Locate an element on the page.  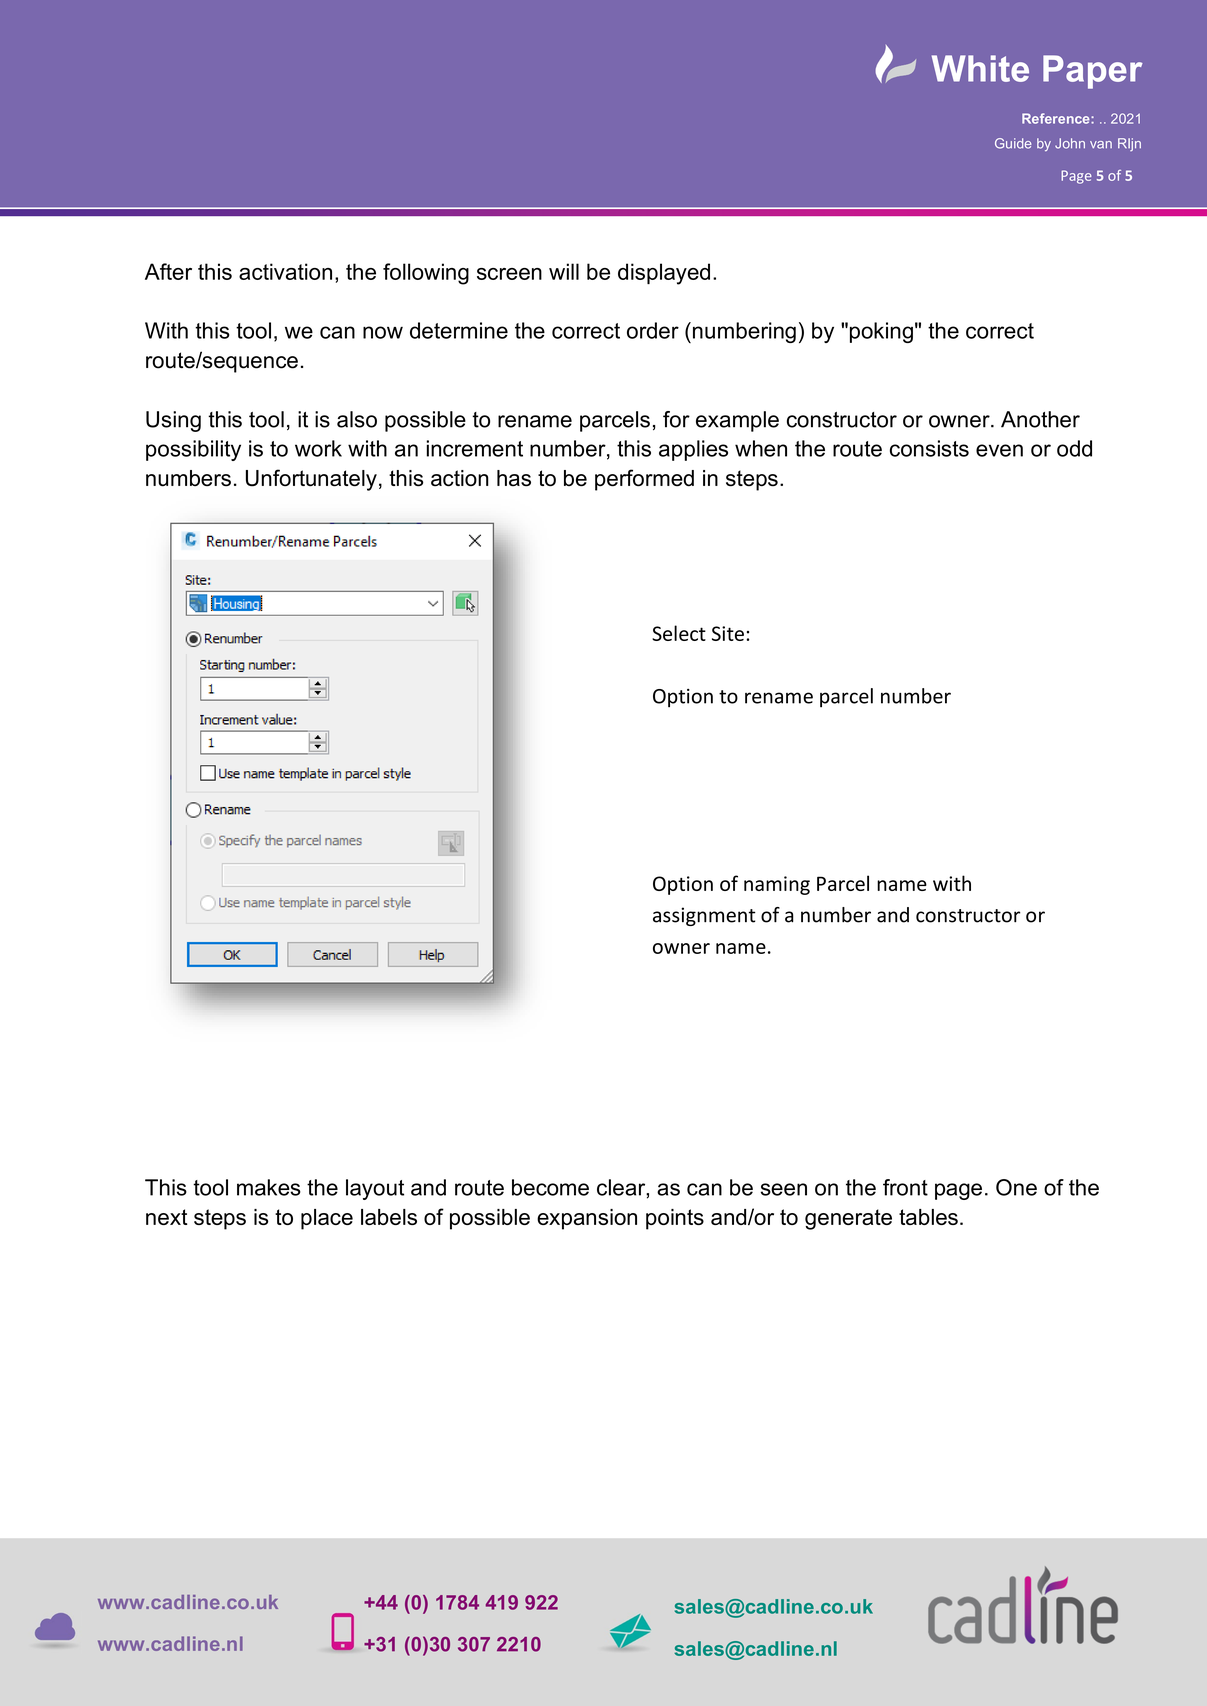
displayed is located at coordinates (664, 274).
